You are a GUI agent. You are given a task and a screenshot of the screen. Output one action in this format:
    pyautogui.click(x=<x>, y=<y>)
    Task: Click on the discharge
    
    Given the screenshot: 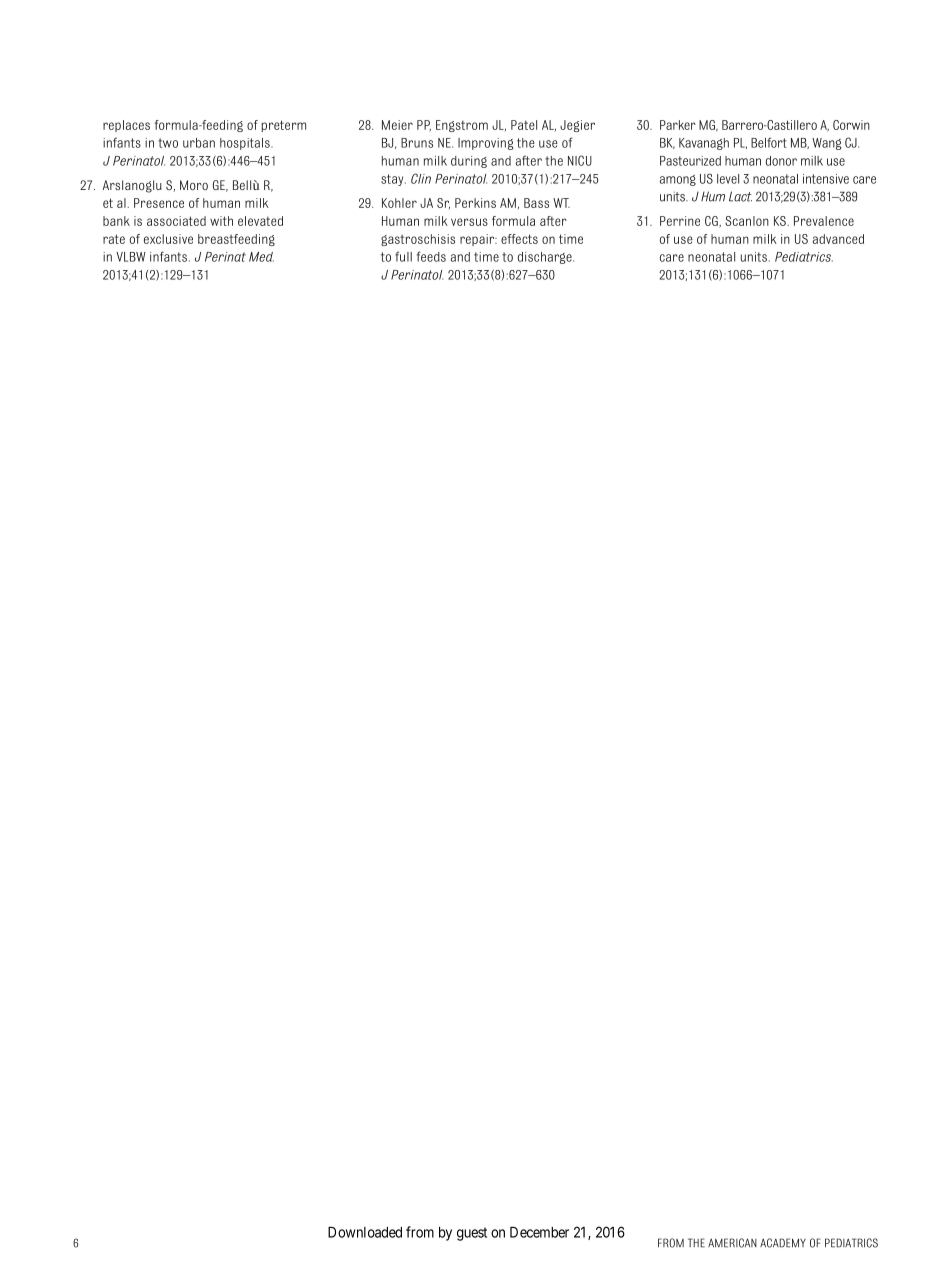 What is the action you would take?
    pyautogui.click(x=546, y=258)
